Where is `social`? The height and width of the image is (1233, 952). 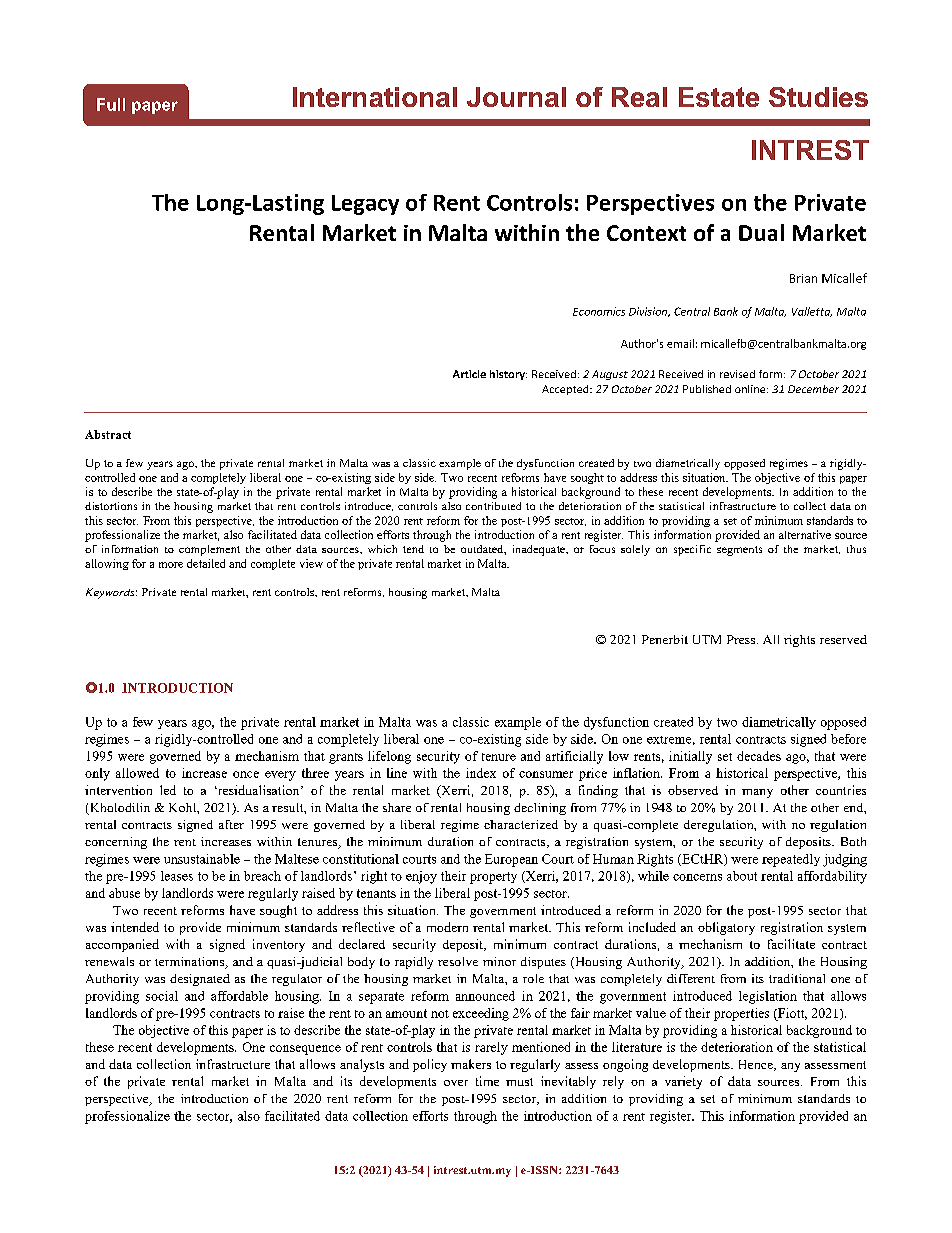 social is located at coordinates (162, 996).
